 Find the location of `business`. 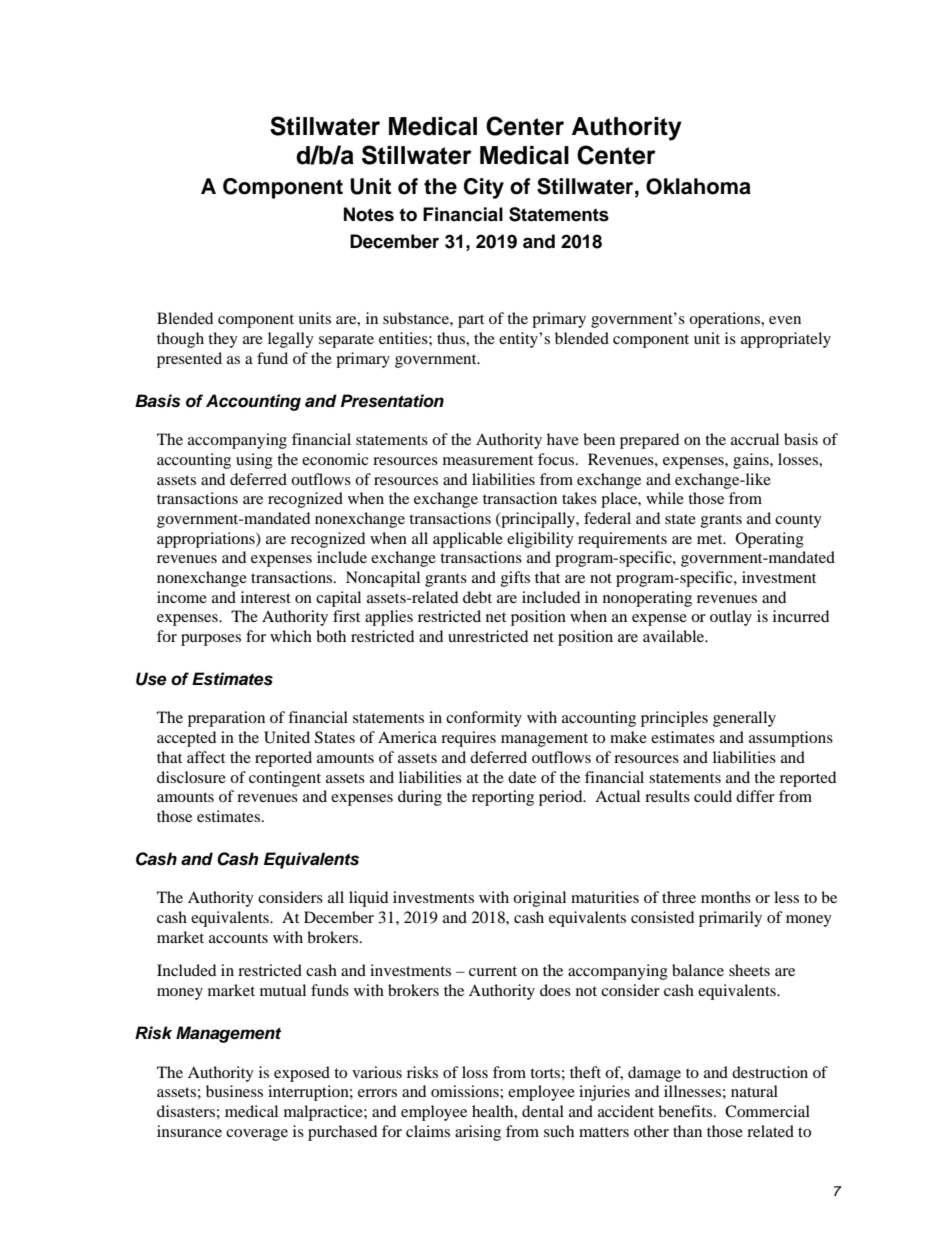

business is located at coordinates (234, 1091).
